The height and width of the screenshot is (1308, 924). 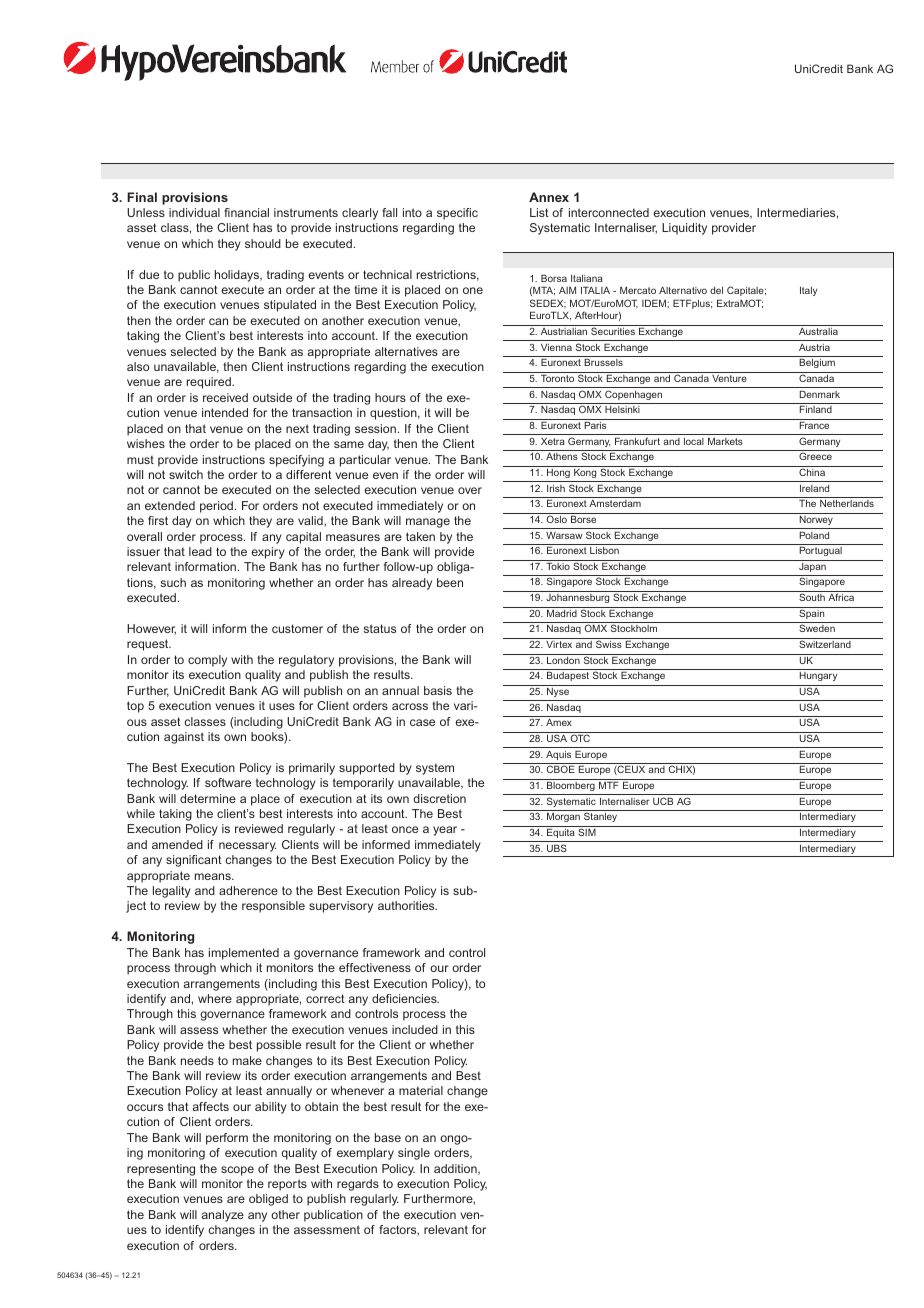 I want to click on Liquidity, so click(x=684, y=229).
